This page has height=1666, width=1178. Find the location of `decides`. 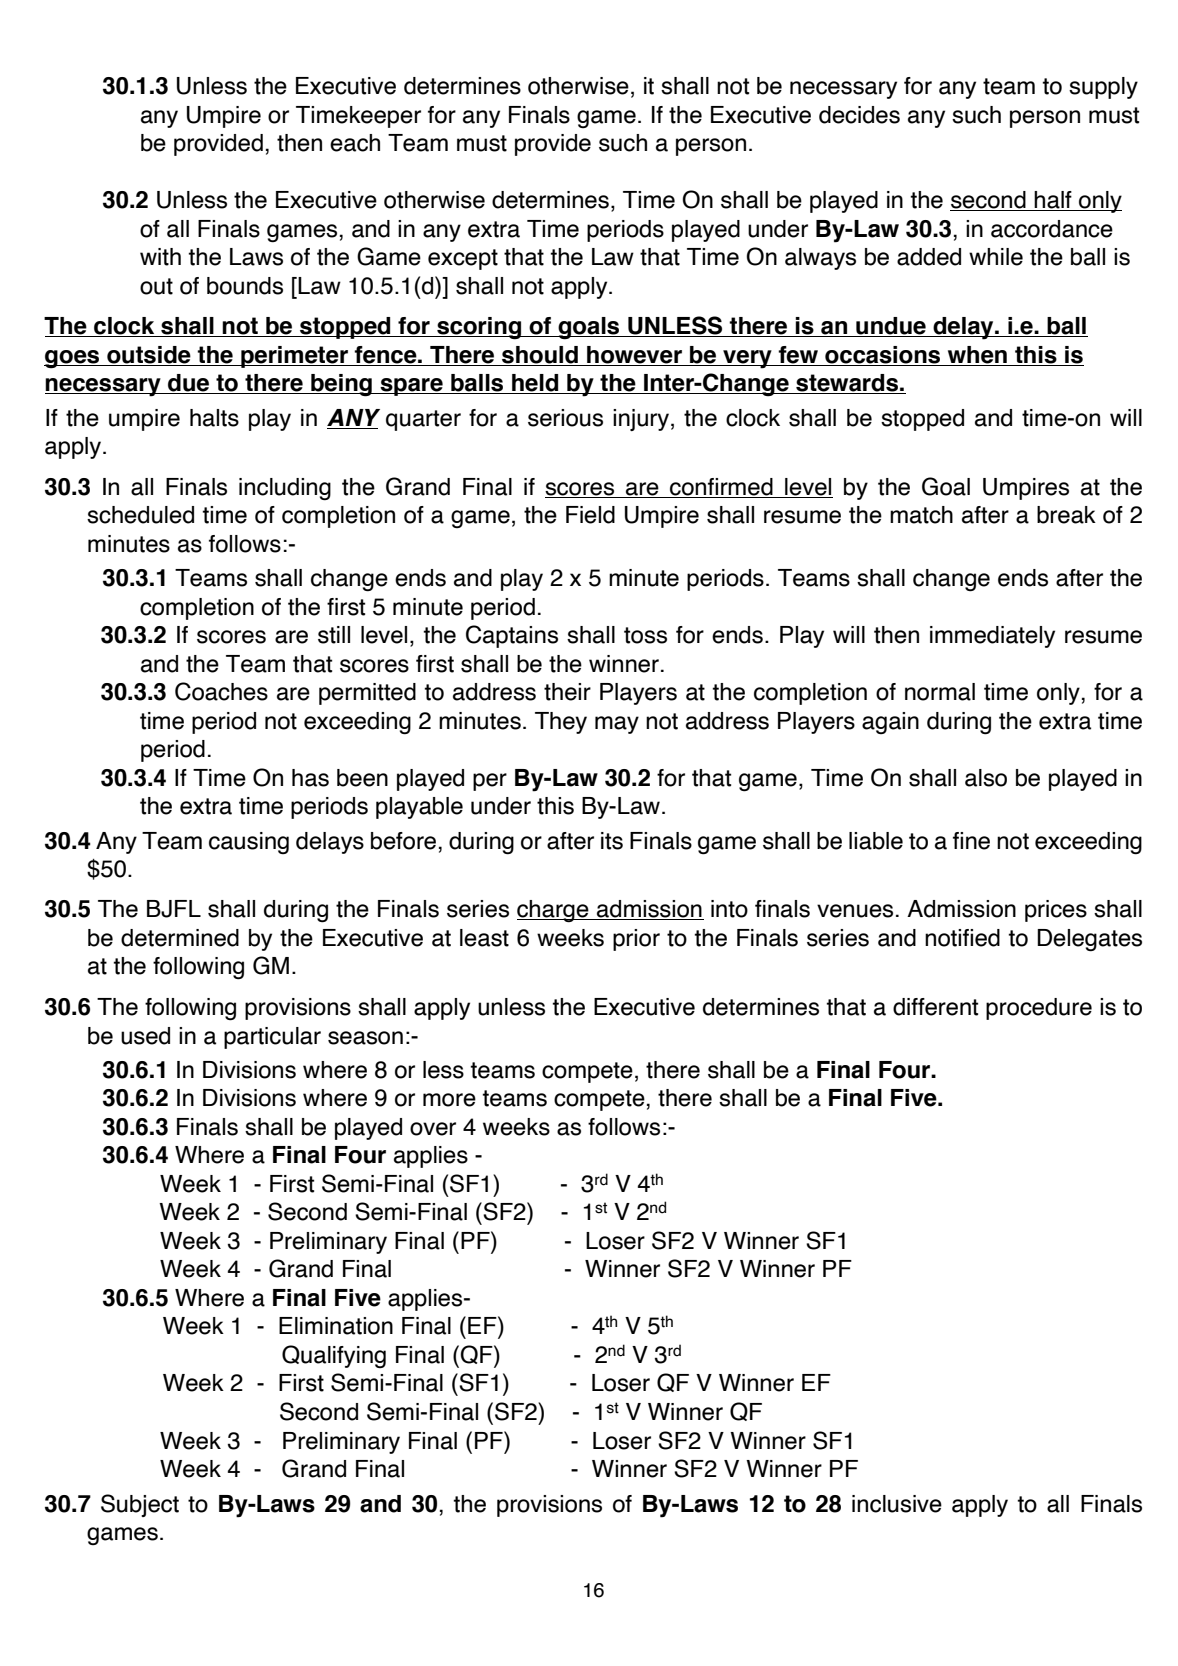

decides is located at coordinates (859, 115).
